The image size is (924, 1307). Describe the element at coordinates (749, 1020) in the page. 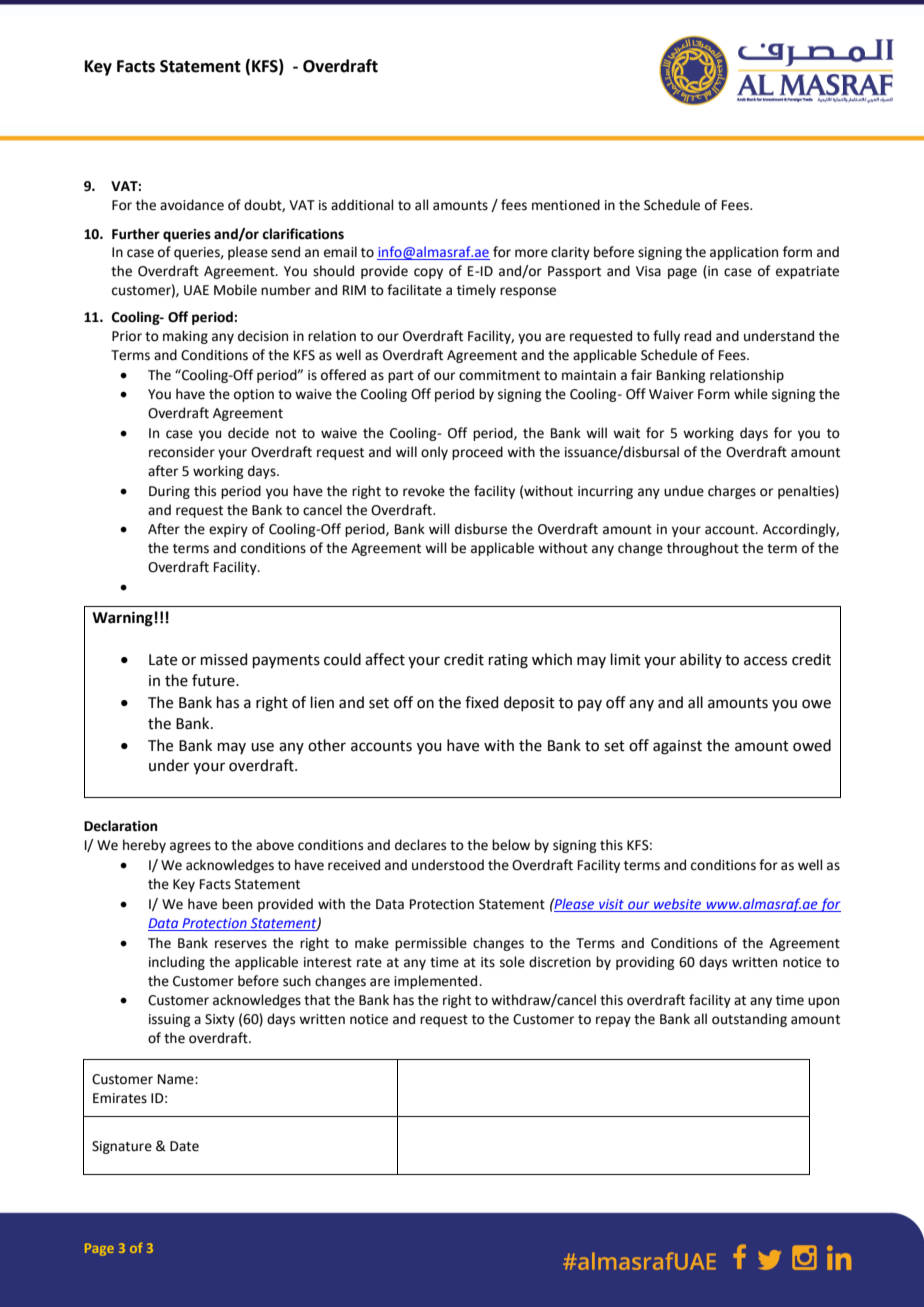

I see `outstanding` at that location.
